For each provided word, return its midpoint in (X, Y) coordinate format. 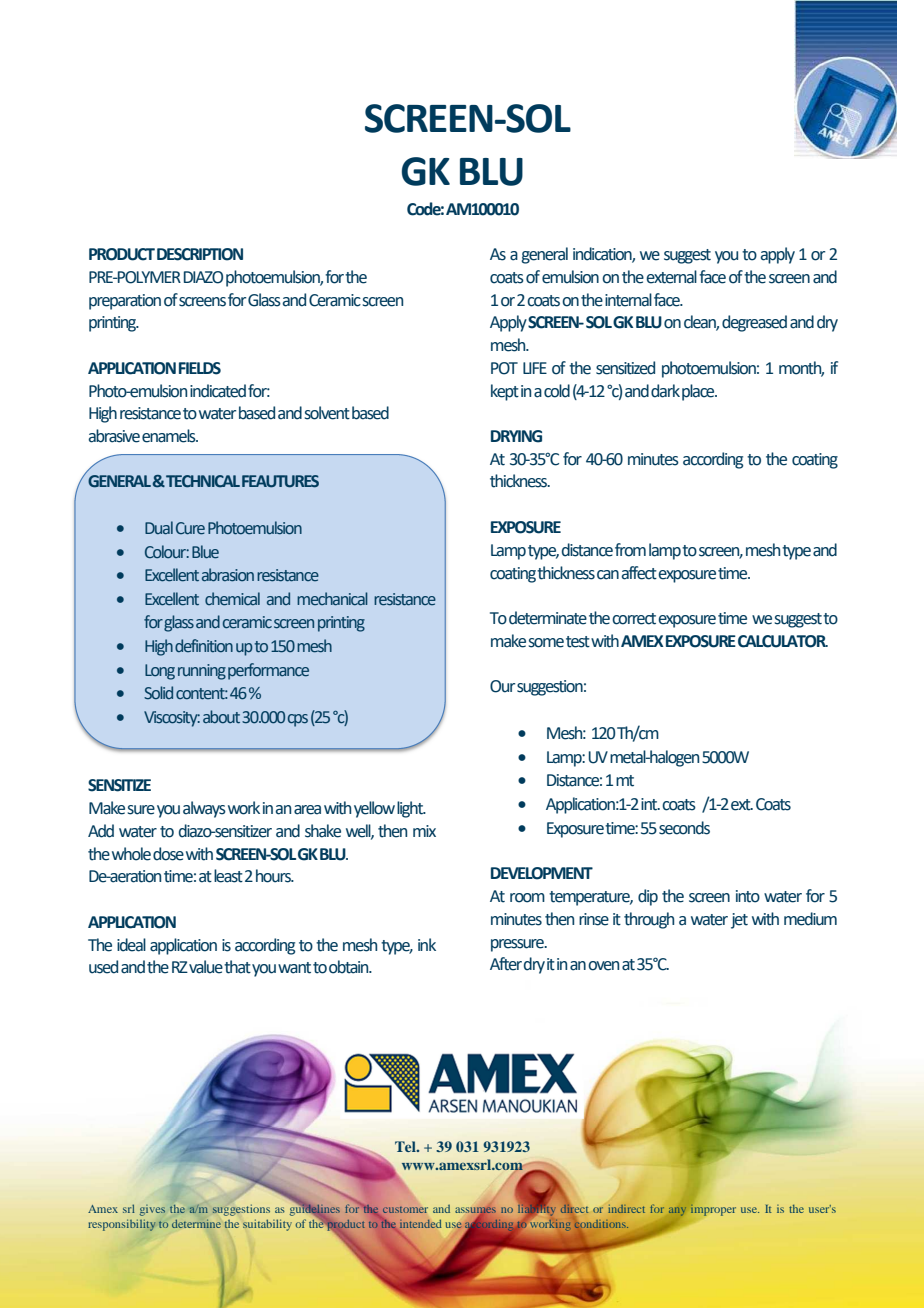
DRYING (516, 436)
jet (739, 921)
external (671, 277)
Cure (190, 528)
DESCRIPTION (200, 254)
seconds (684, 828)
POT (504, 368)
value (206, 967)
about (221, 717)
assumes (476, 1211)
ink (427, 944)
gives (152, 1210)
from (630, 550)
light (411, 809)
